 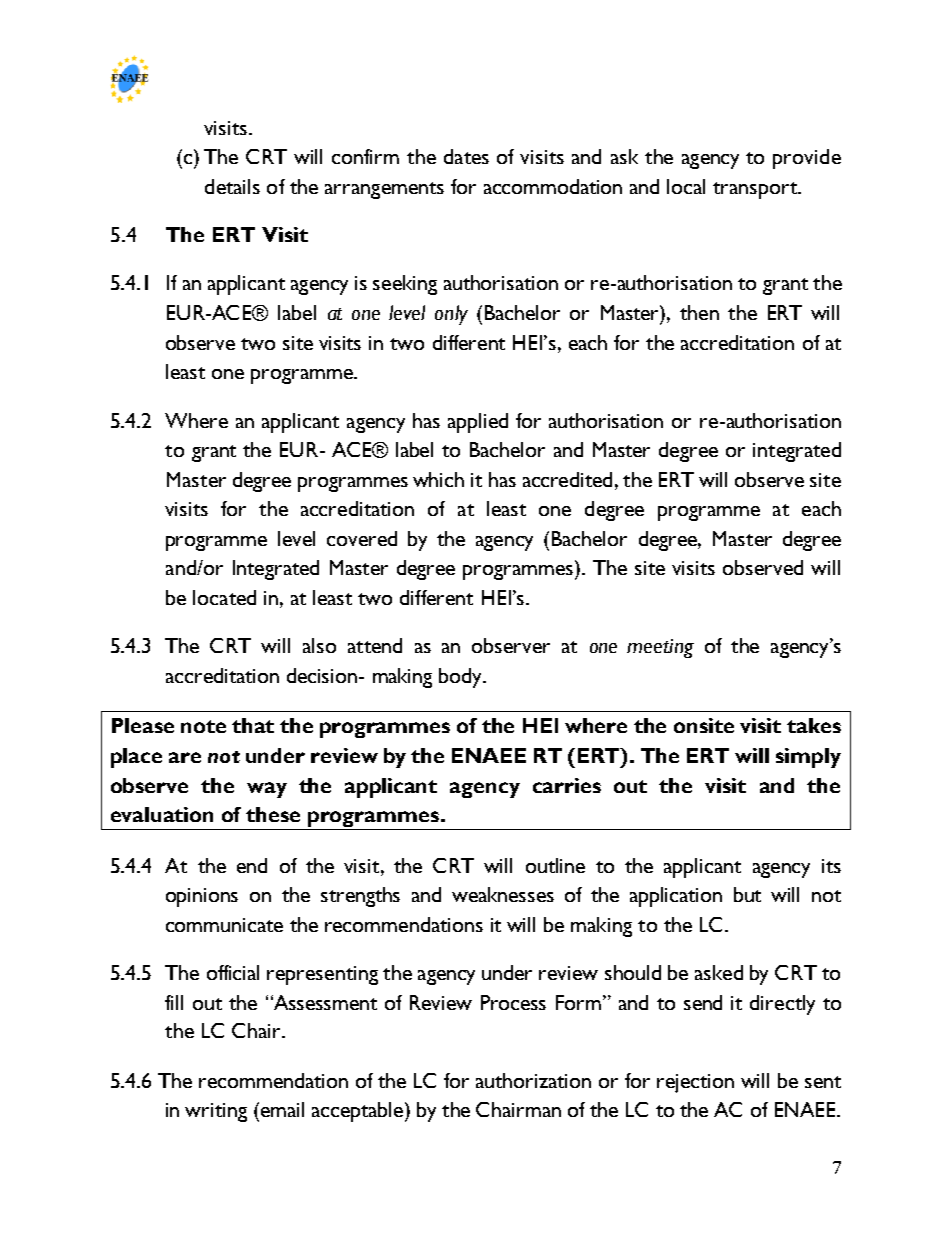 What do you see at coordinates (660, 648) in the screenshot?
I see `meeting` at bounding box center [660, 648].
